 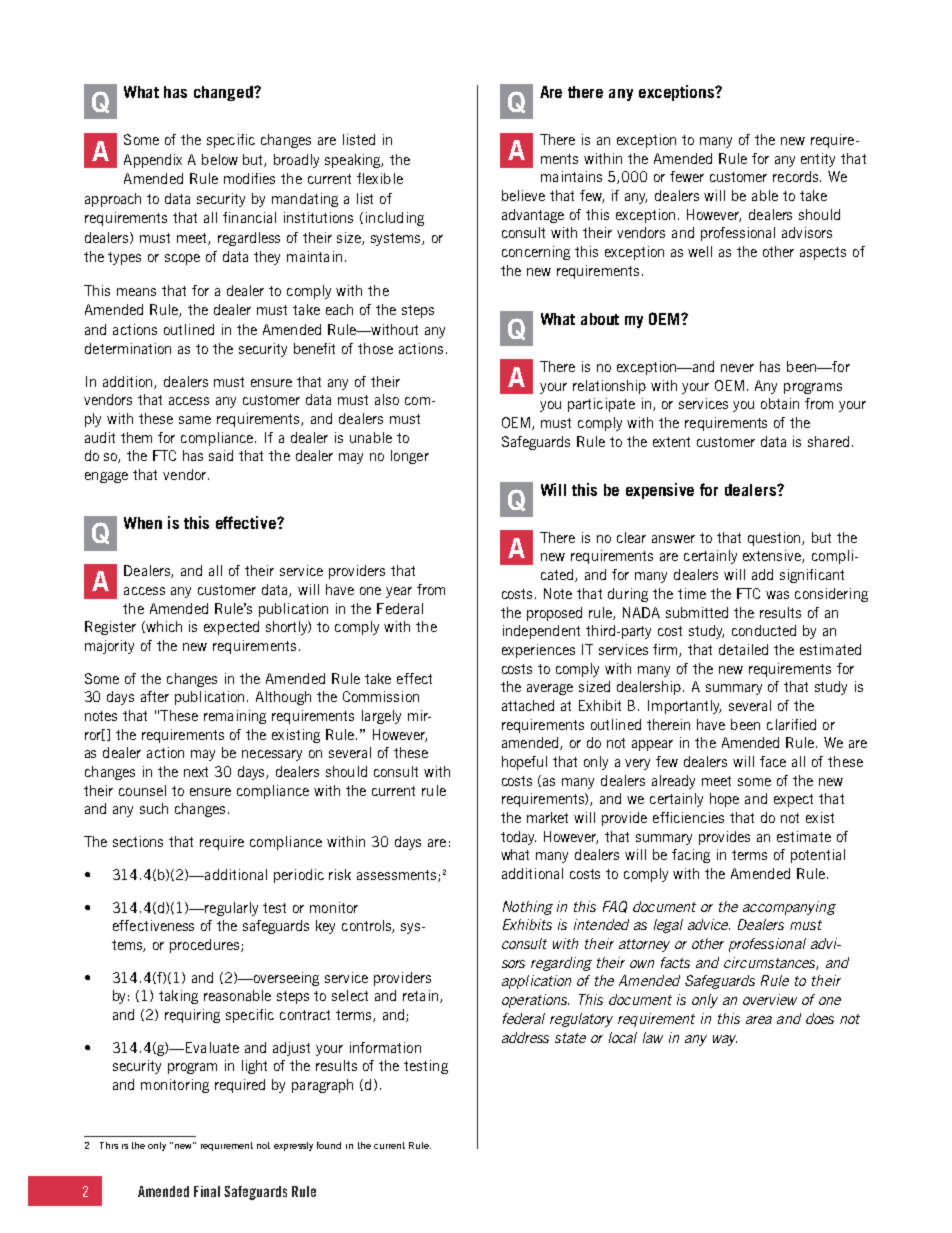 I want to click on also, so click(x=387, y=399).
